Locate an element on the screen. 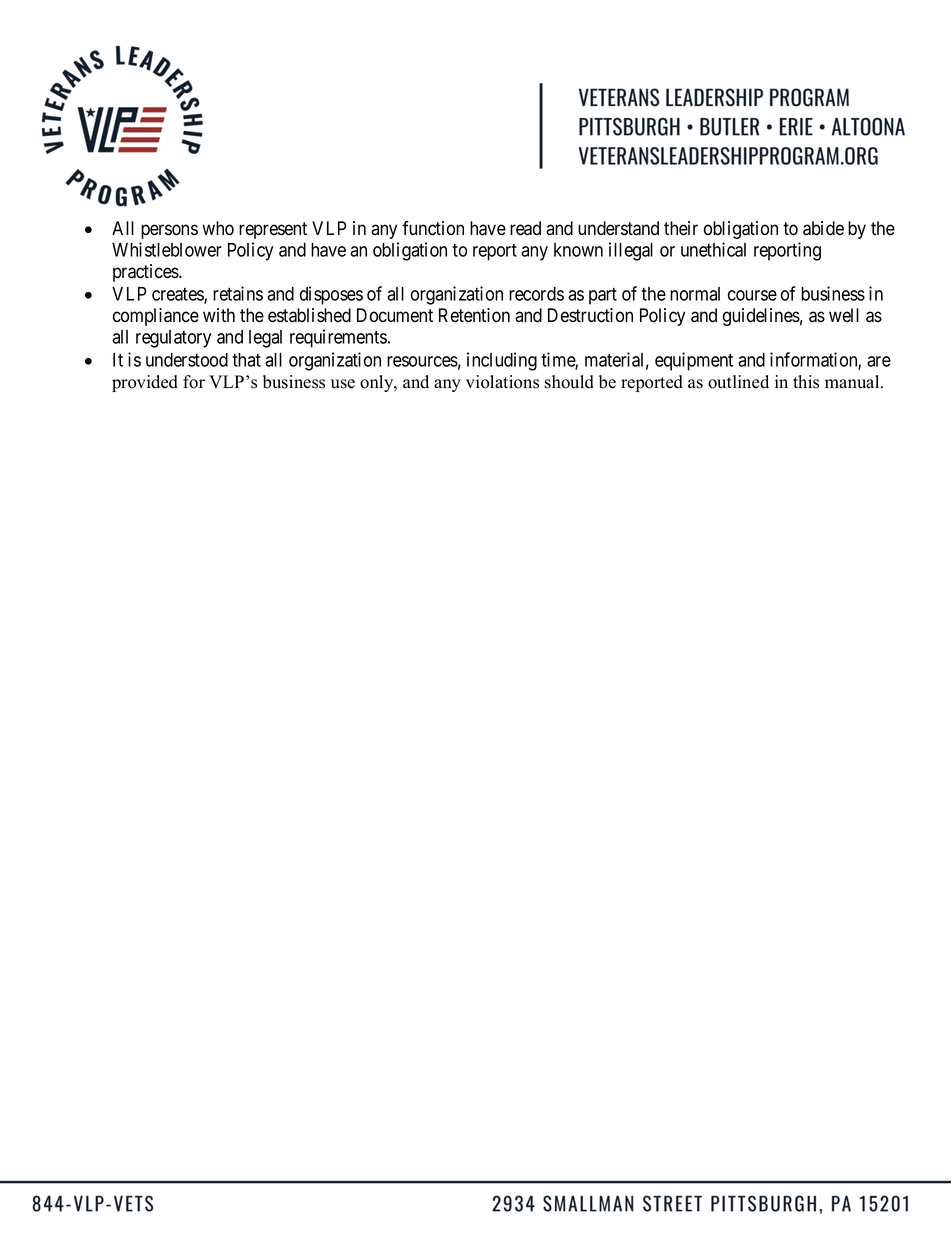  abide is located at coordinates (823, 228).
